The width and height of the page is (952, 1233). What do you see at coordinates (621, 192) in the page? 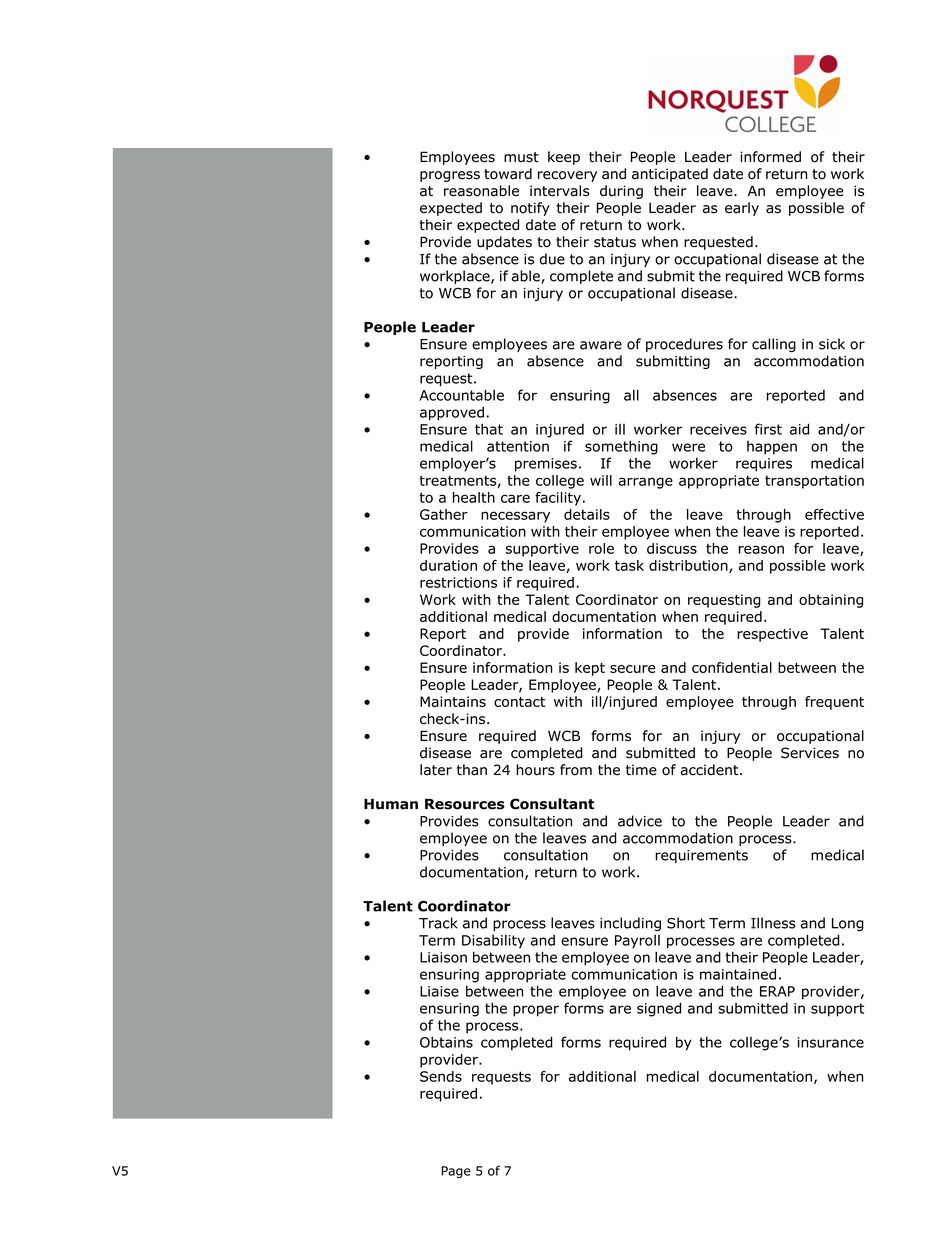
I see `during` at bounding box center [621, 192].
